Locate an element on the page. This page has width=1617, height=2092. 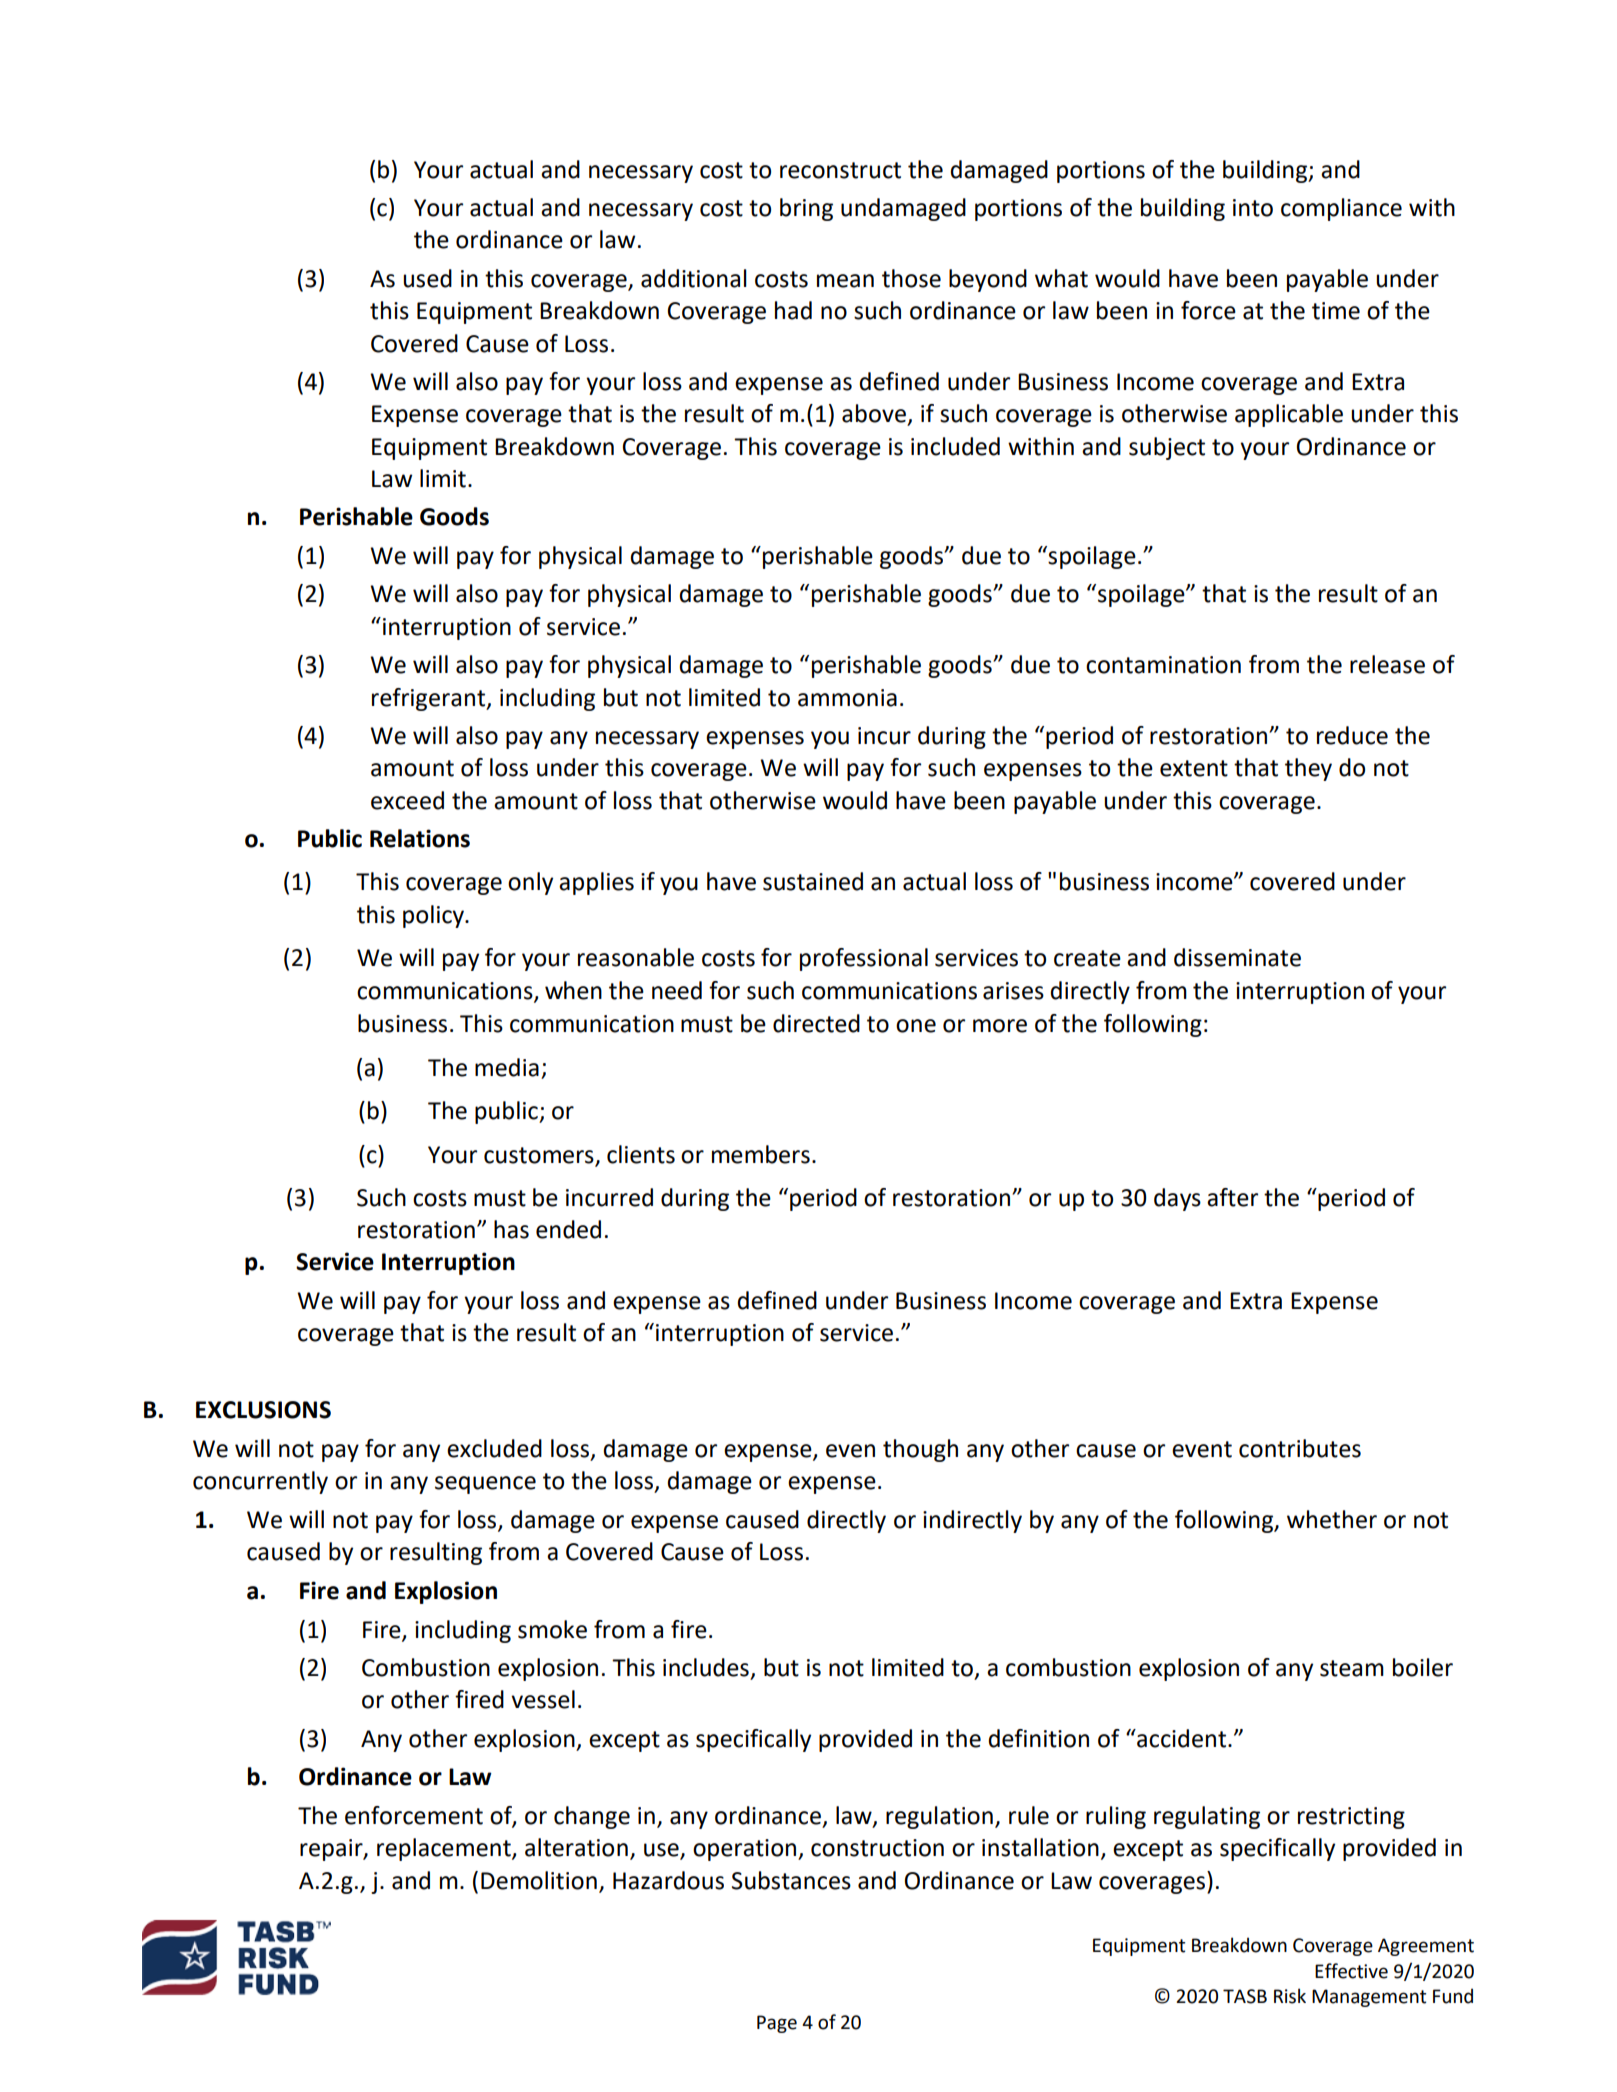
bring is located at coordinates (806, 209).
